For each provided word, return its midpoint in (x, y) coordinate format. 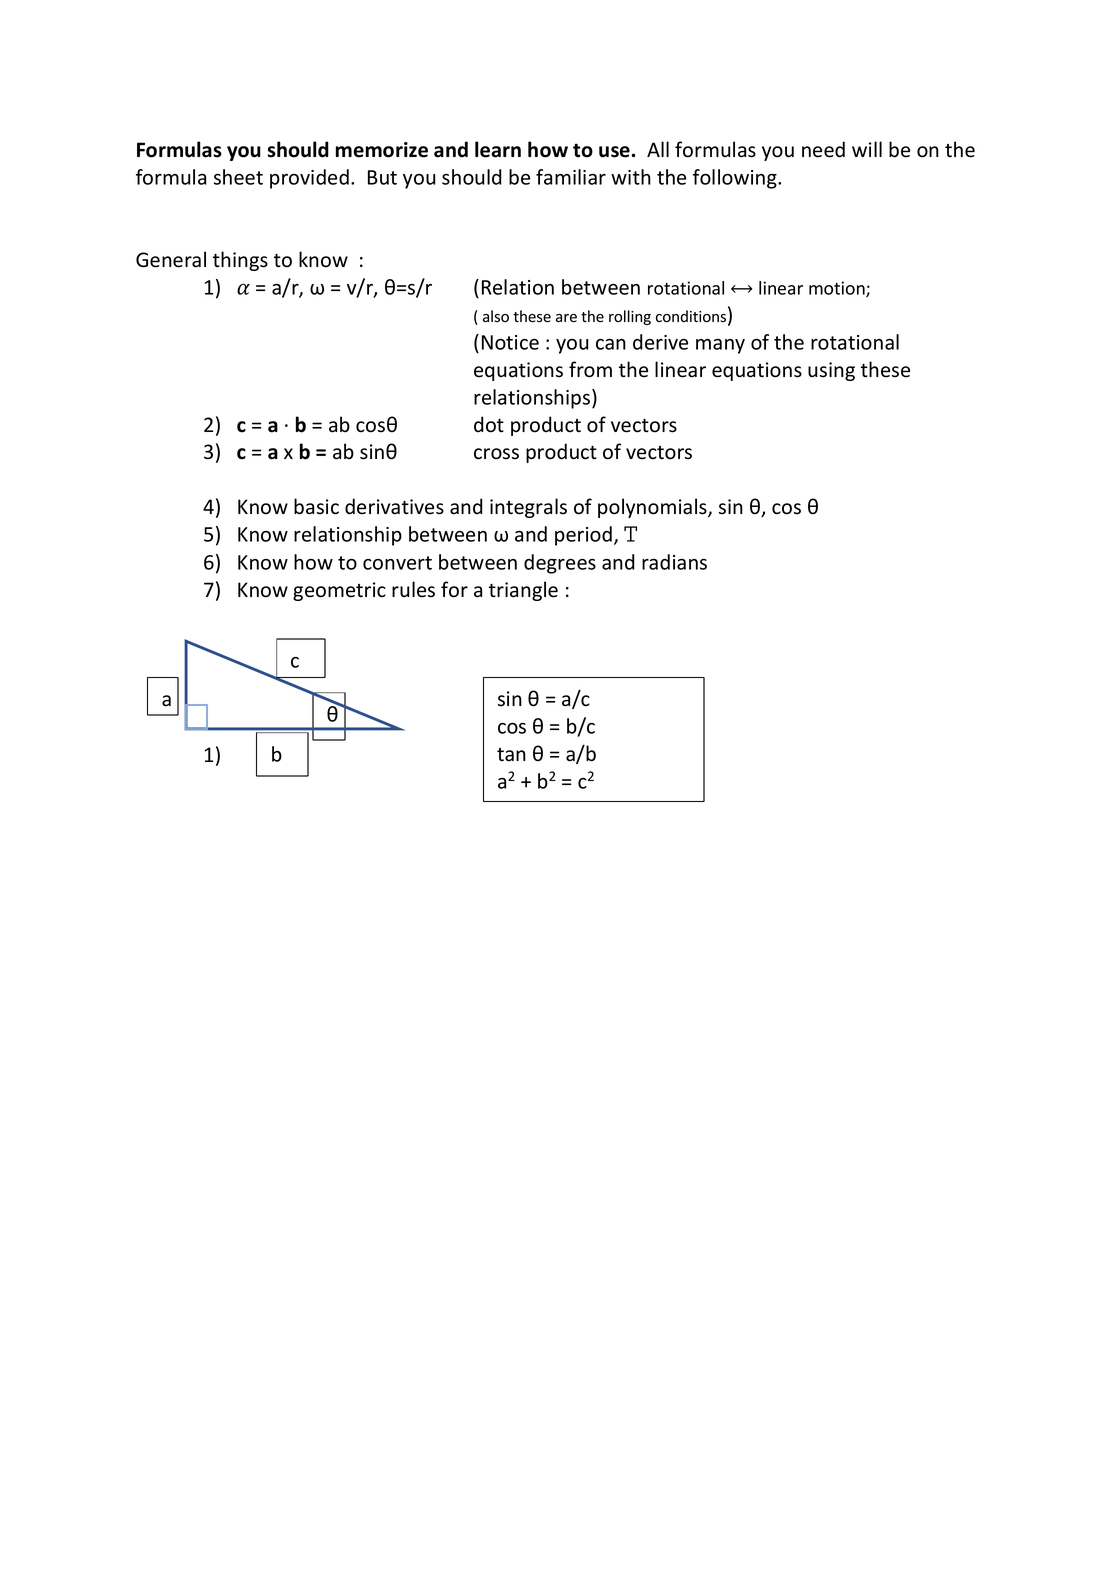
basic (316, 506)
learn (498, 149)
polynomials (653, 508)
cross (496, 454)
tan (511, 755)
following (736, 179)
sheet (238, 177)
